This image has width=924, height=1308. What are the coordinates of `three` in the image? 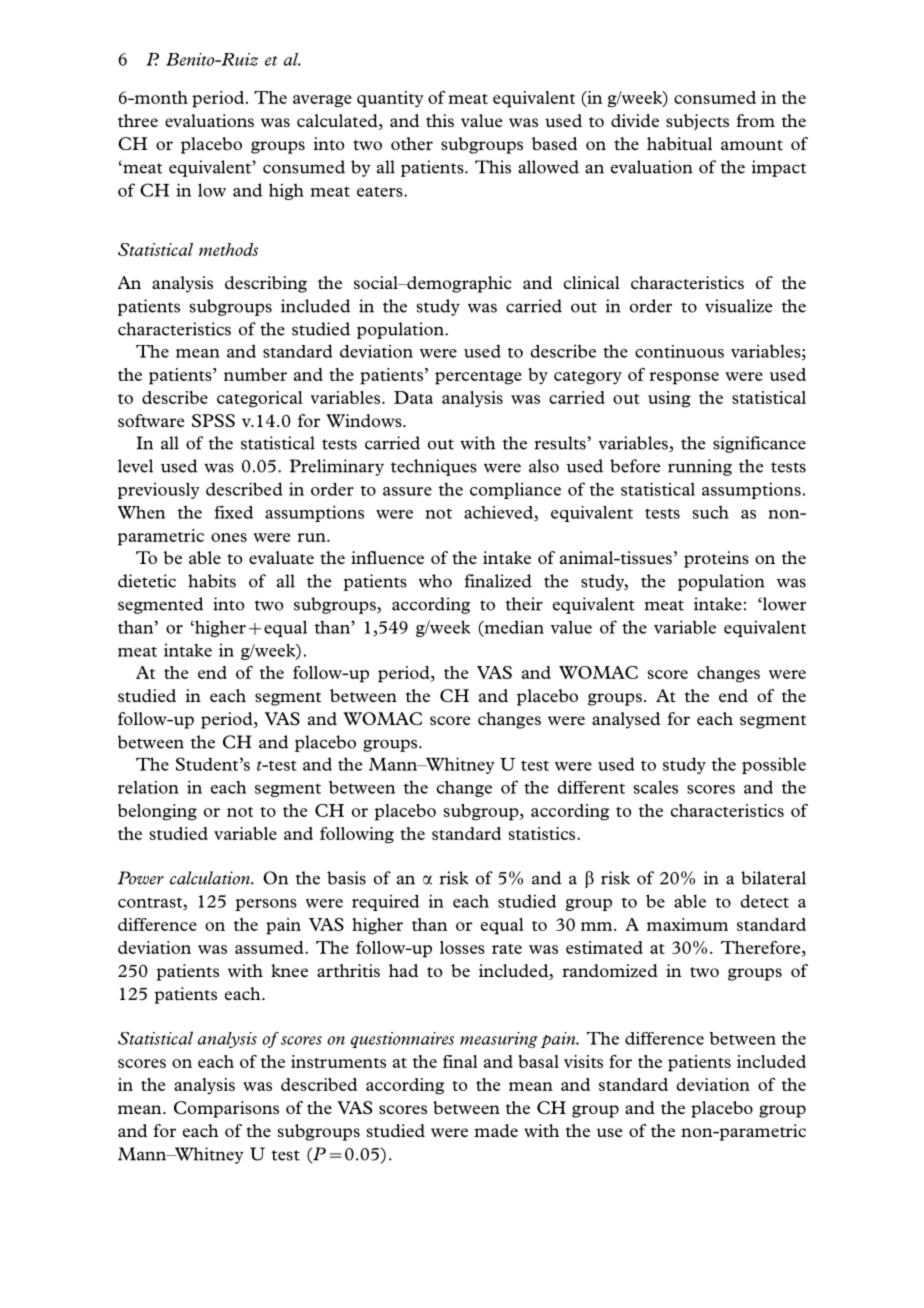 It's located at (138, 120).
